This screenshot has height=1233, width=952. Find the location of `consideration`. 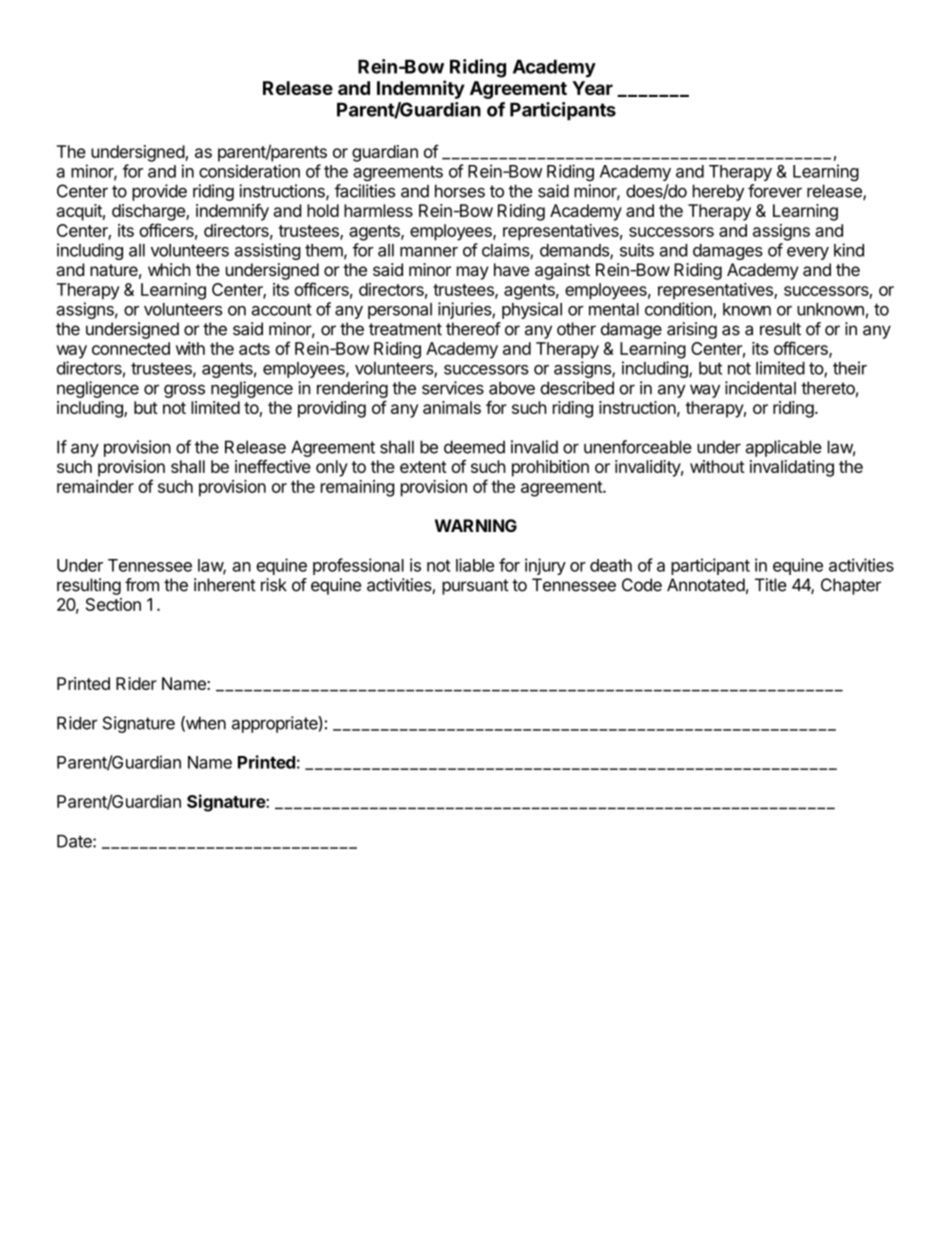

consideration is located at coordinates (249, 171).
